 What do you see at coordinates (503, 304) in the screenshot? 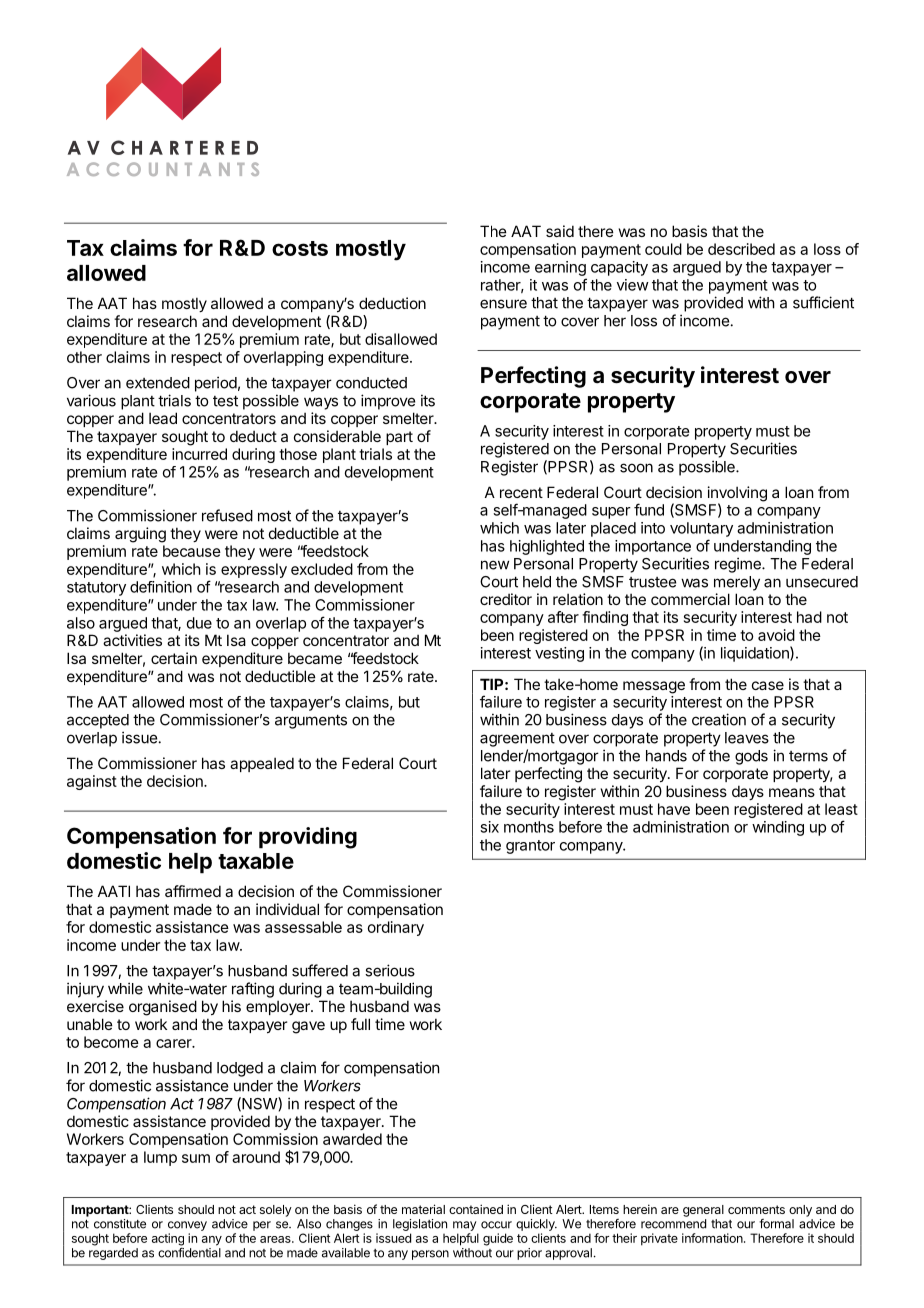
I see `ensure` at bounding box center [503, 304].
